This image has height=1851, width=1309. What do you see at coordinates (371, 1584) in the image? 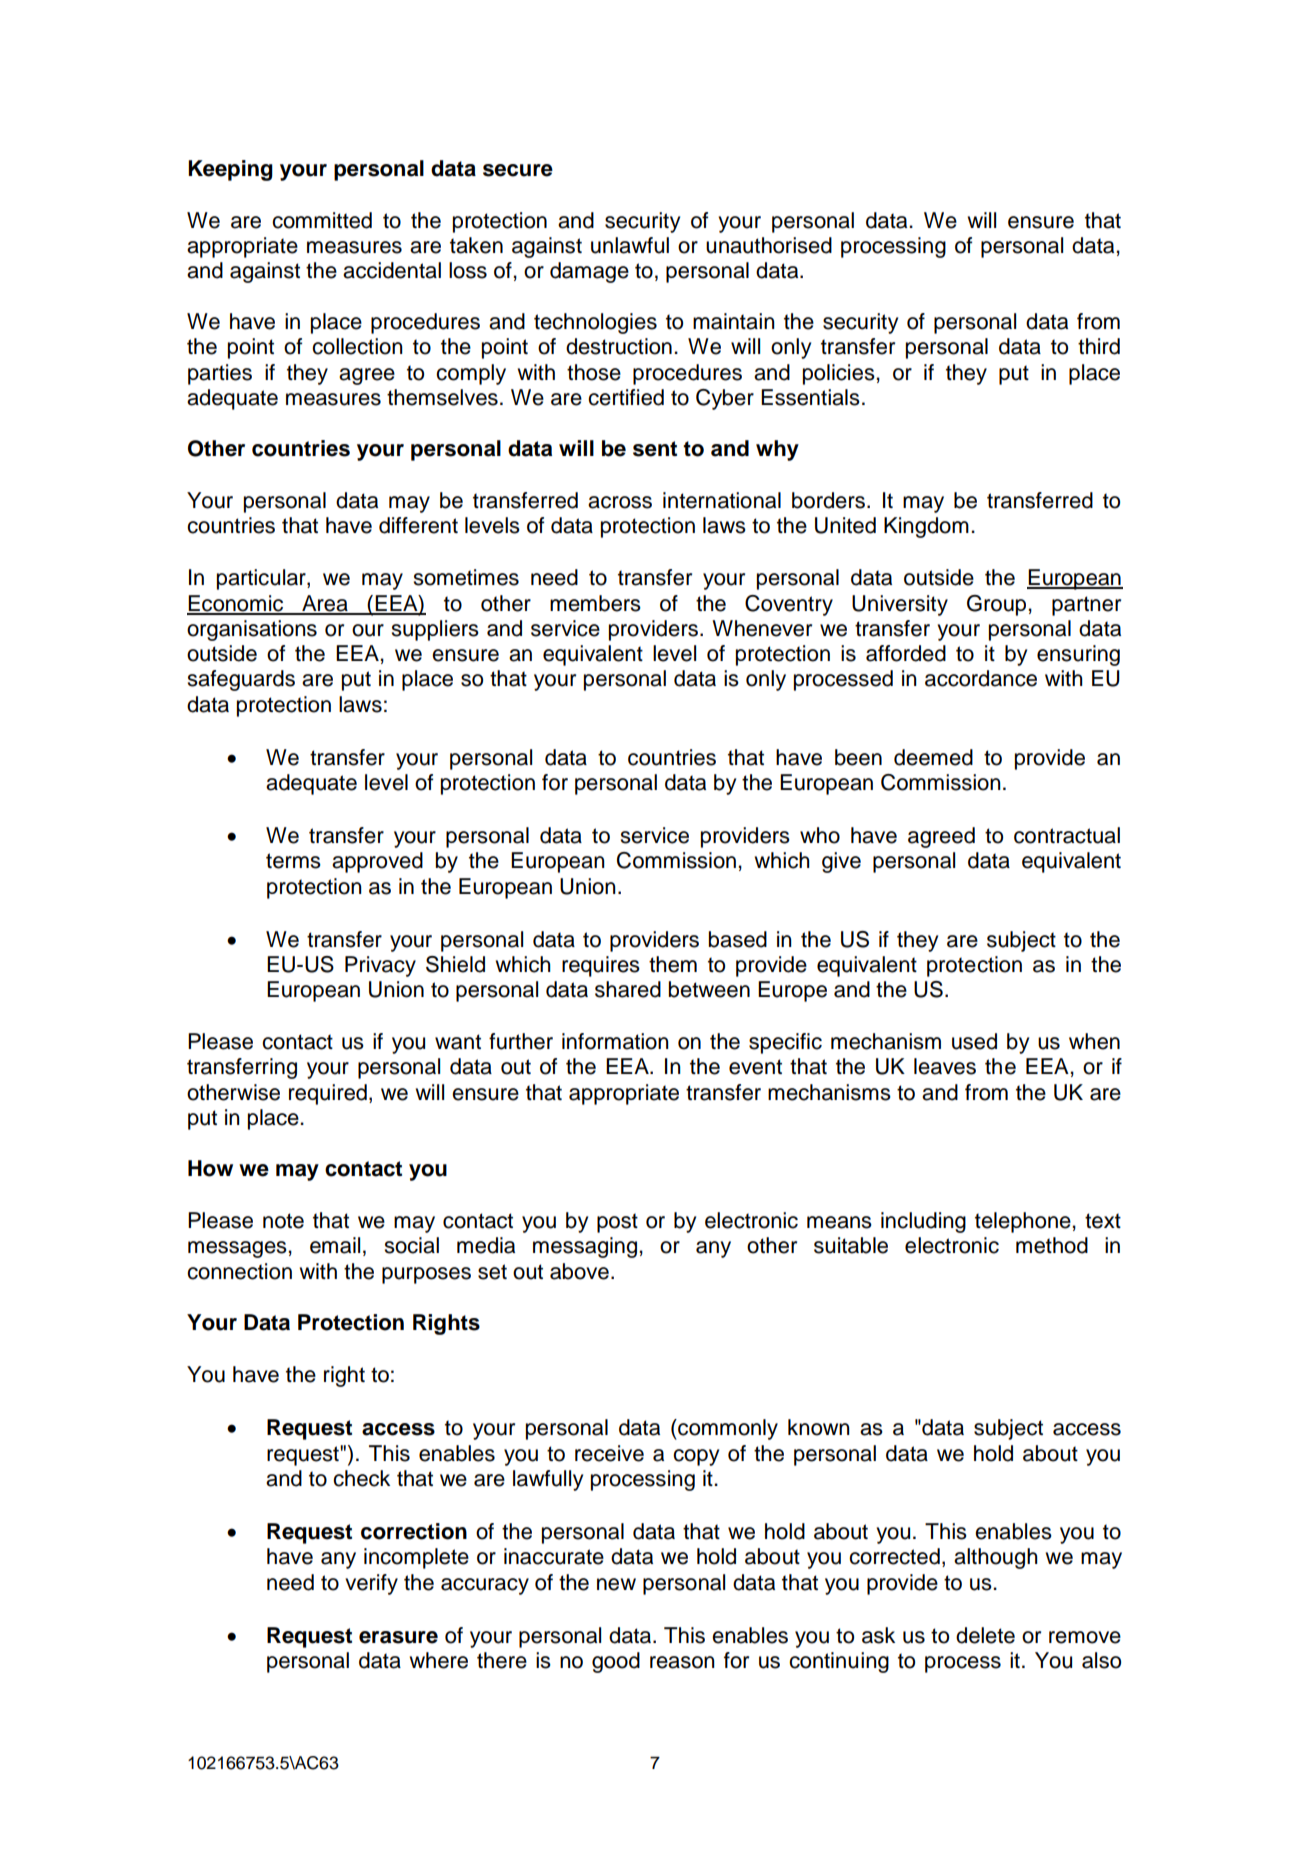
I see `verify` at bounding box center [371, 1584].
